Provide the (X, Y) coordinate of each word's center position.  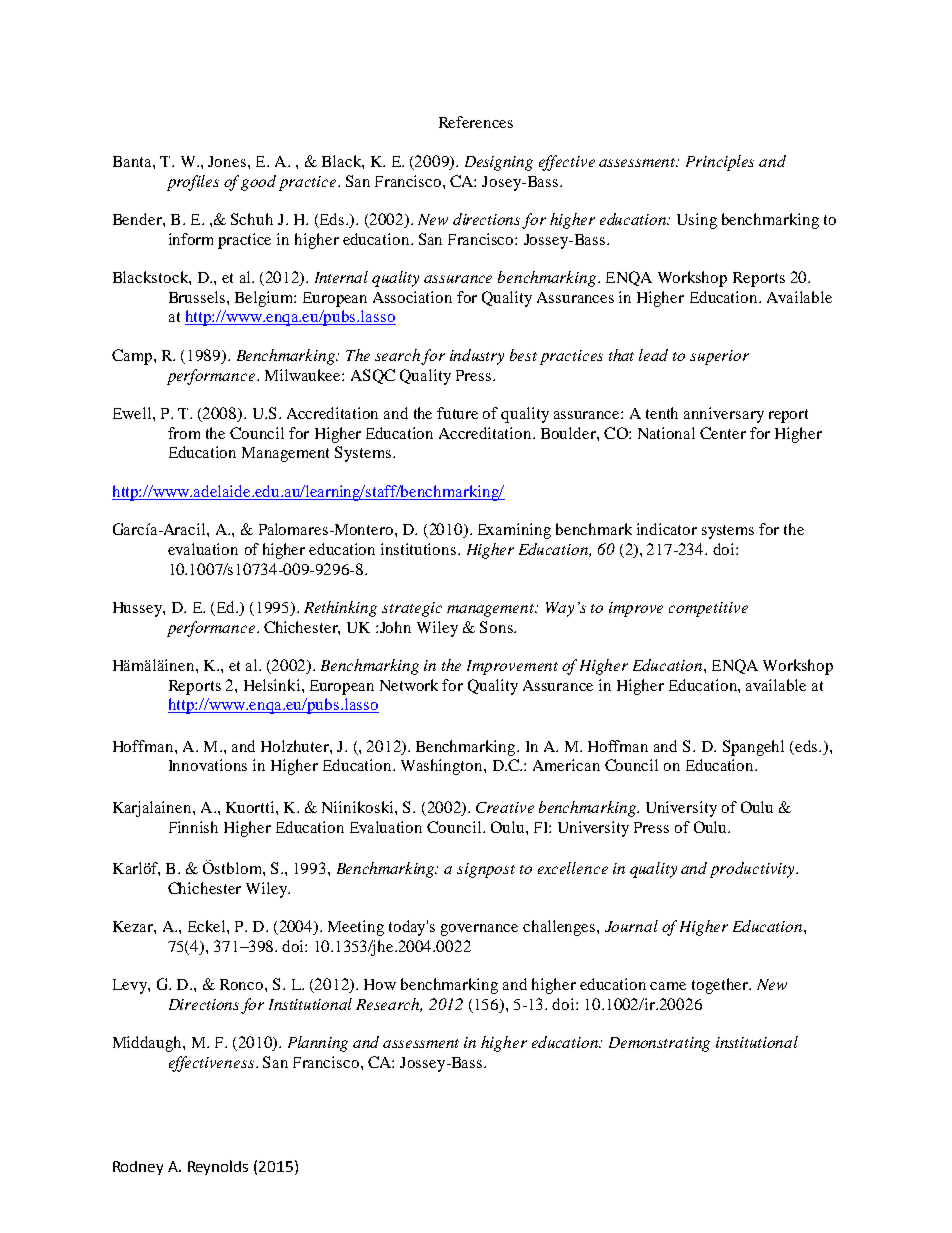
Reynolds (218, 1167)
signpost (486, 870)
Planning (318, 1044)
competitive (708, 609)
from (184, 433)
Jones (227, 161)
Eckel (208, 926)
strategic (412, 609)
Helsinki (273, 685)
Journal (631, 926)
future (457, 413)
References (476, 122)
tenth (662, 413)
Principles (720, 163)
